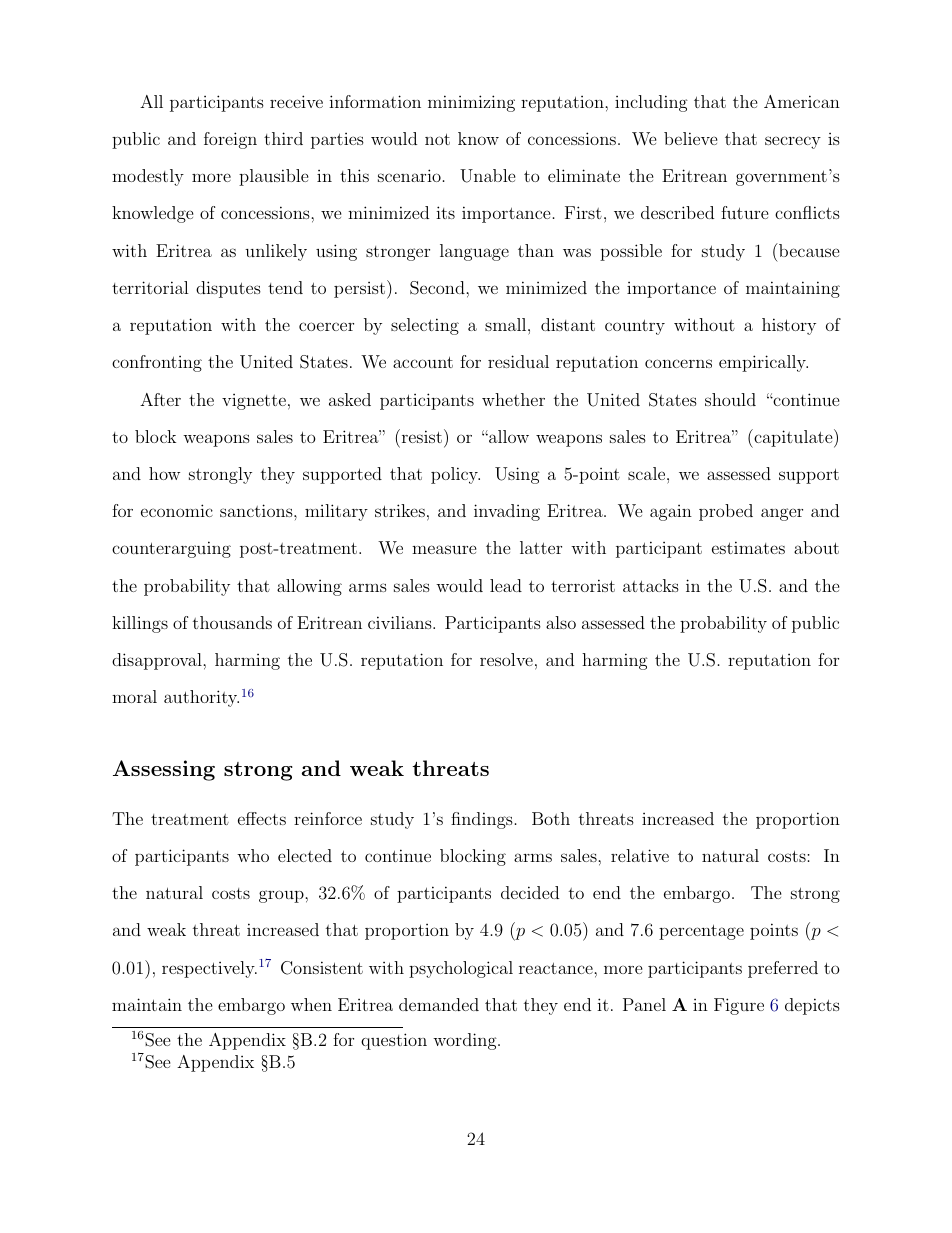 This screenshot has height=1233, width=952. Describe the element at coordinates (748, 547) in the screenshot. I see `estimates` at that location.
